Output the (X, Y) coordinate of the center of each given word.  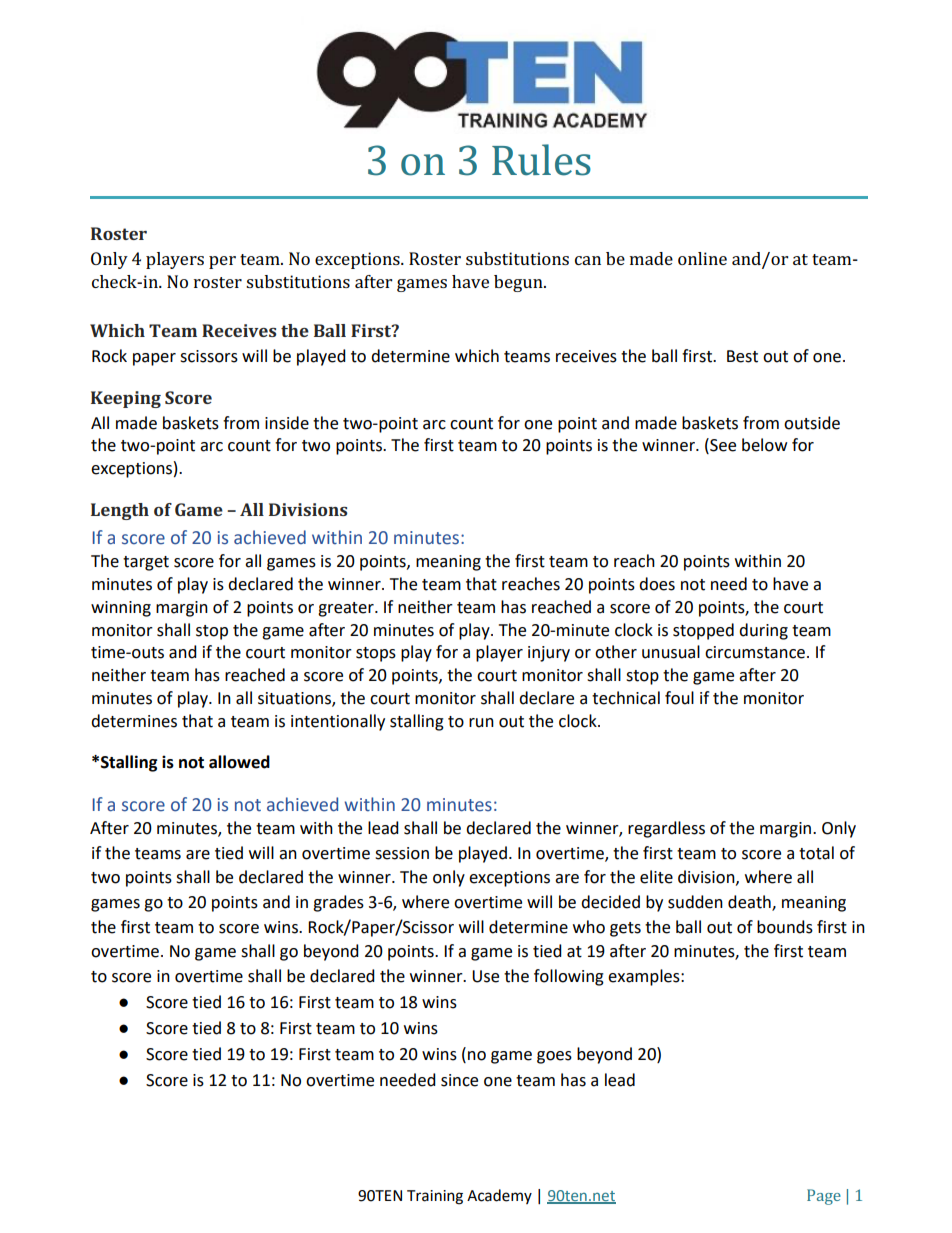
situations (295, 699)
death (750, 903)
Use (485, 976)
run (481, 723)
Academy (499, 1196)
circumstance (755, 652)
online (702, 258)
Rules (541, 160)
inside (287, 423)
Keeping (126, 399)
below (764, 445)
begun (519, 283)
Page (824, 1197)
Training (435, 1197)
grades (338, 903)
